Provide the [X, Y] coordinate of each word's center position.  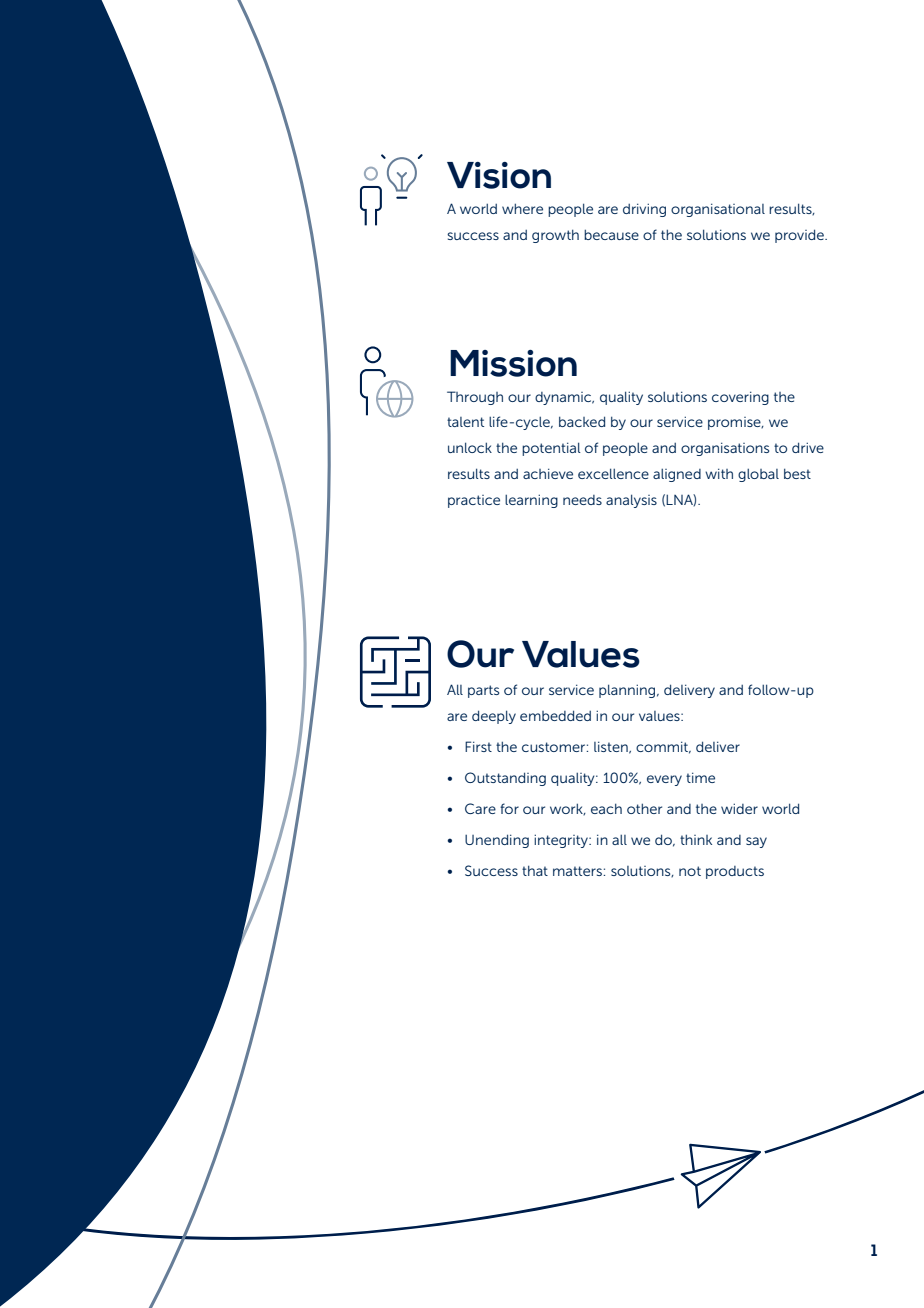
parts [483, 691]
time [700, 777]
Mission [513, 363]
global [758, 475]
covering [740, 398]
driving [644, 210]
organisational [718, 210]
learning [531, 501]
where [522, 208]
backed [582, 421]
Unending [497, 841]
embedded [555, 715]
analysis [631, 501]
